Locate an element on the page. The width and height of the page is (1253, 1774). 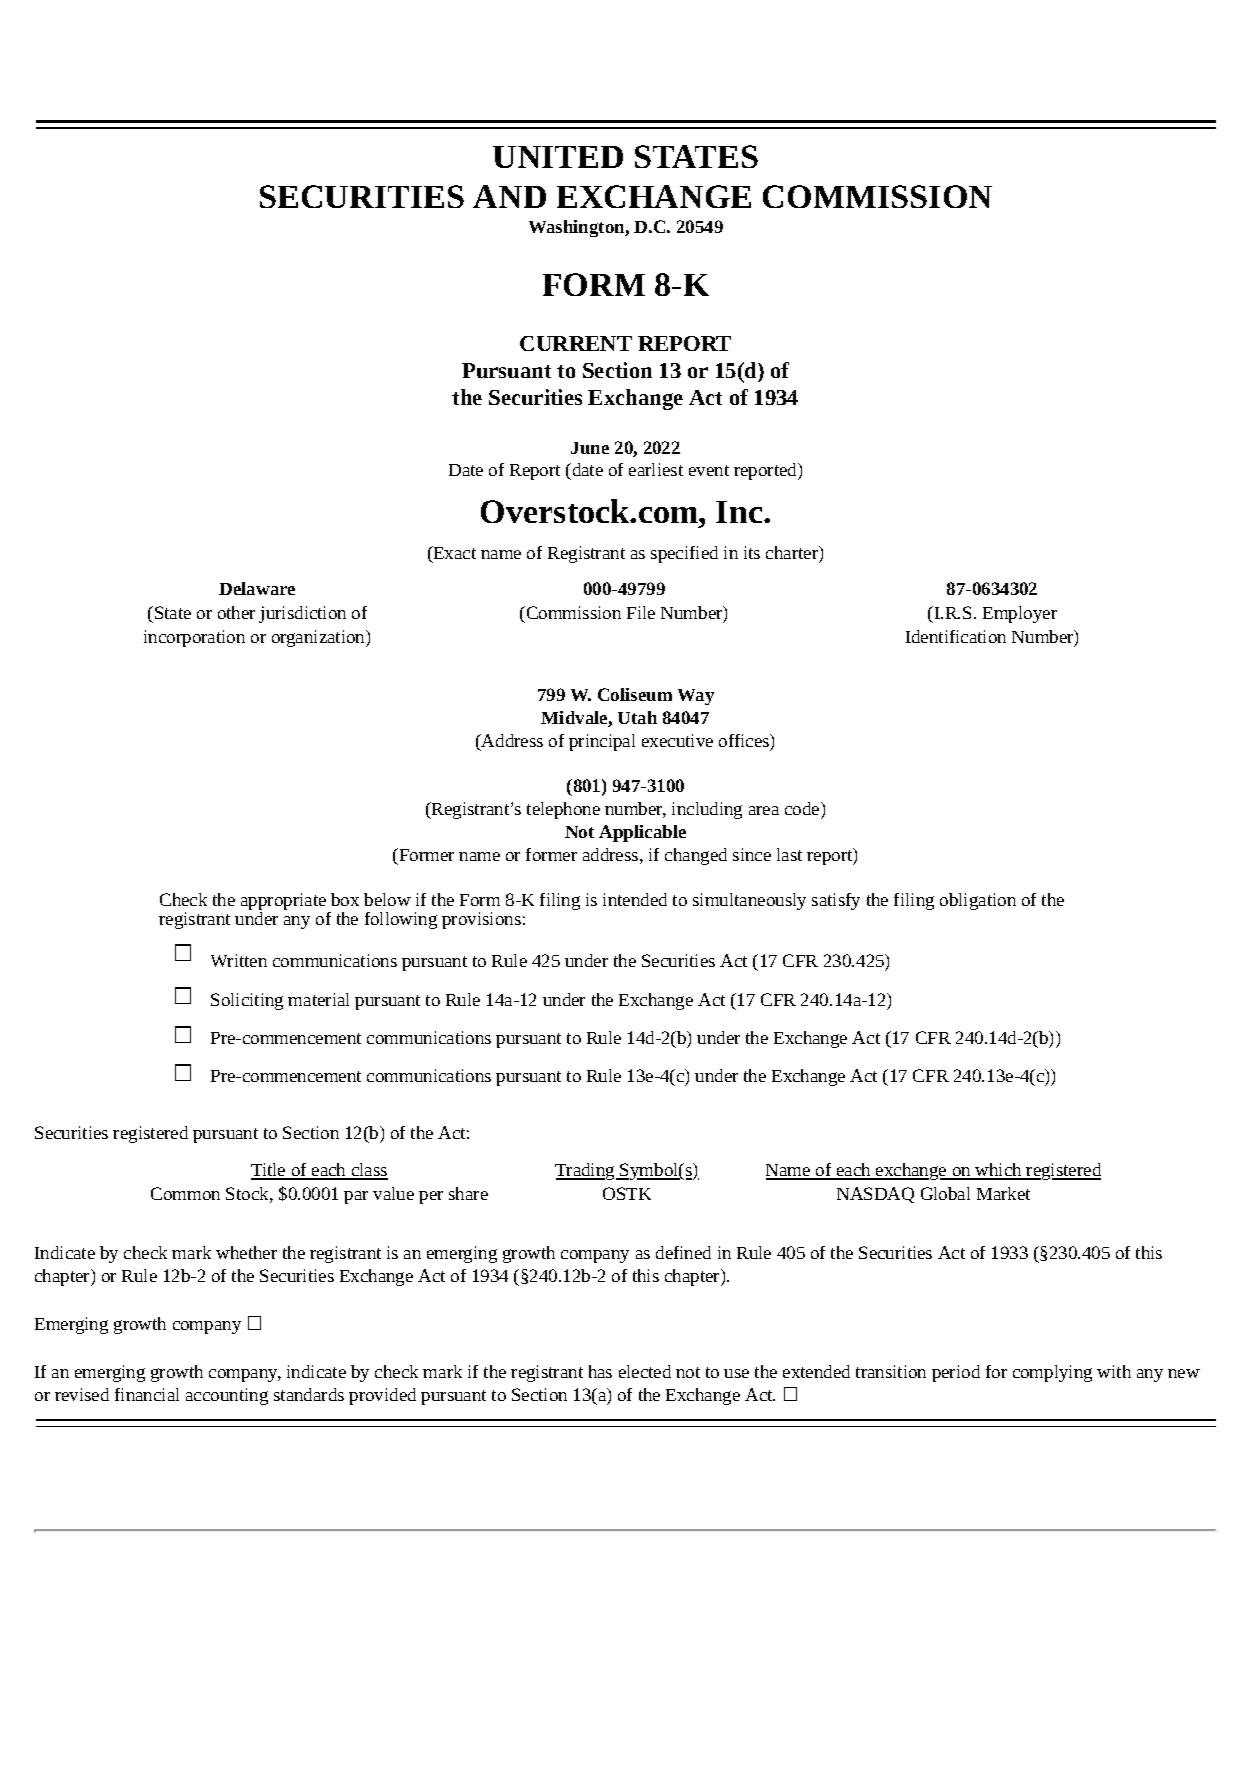
accounting is located at coordinates (227, 1396).
